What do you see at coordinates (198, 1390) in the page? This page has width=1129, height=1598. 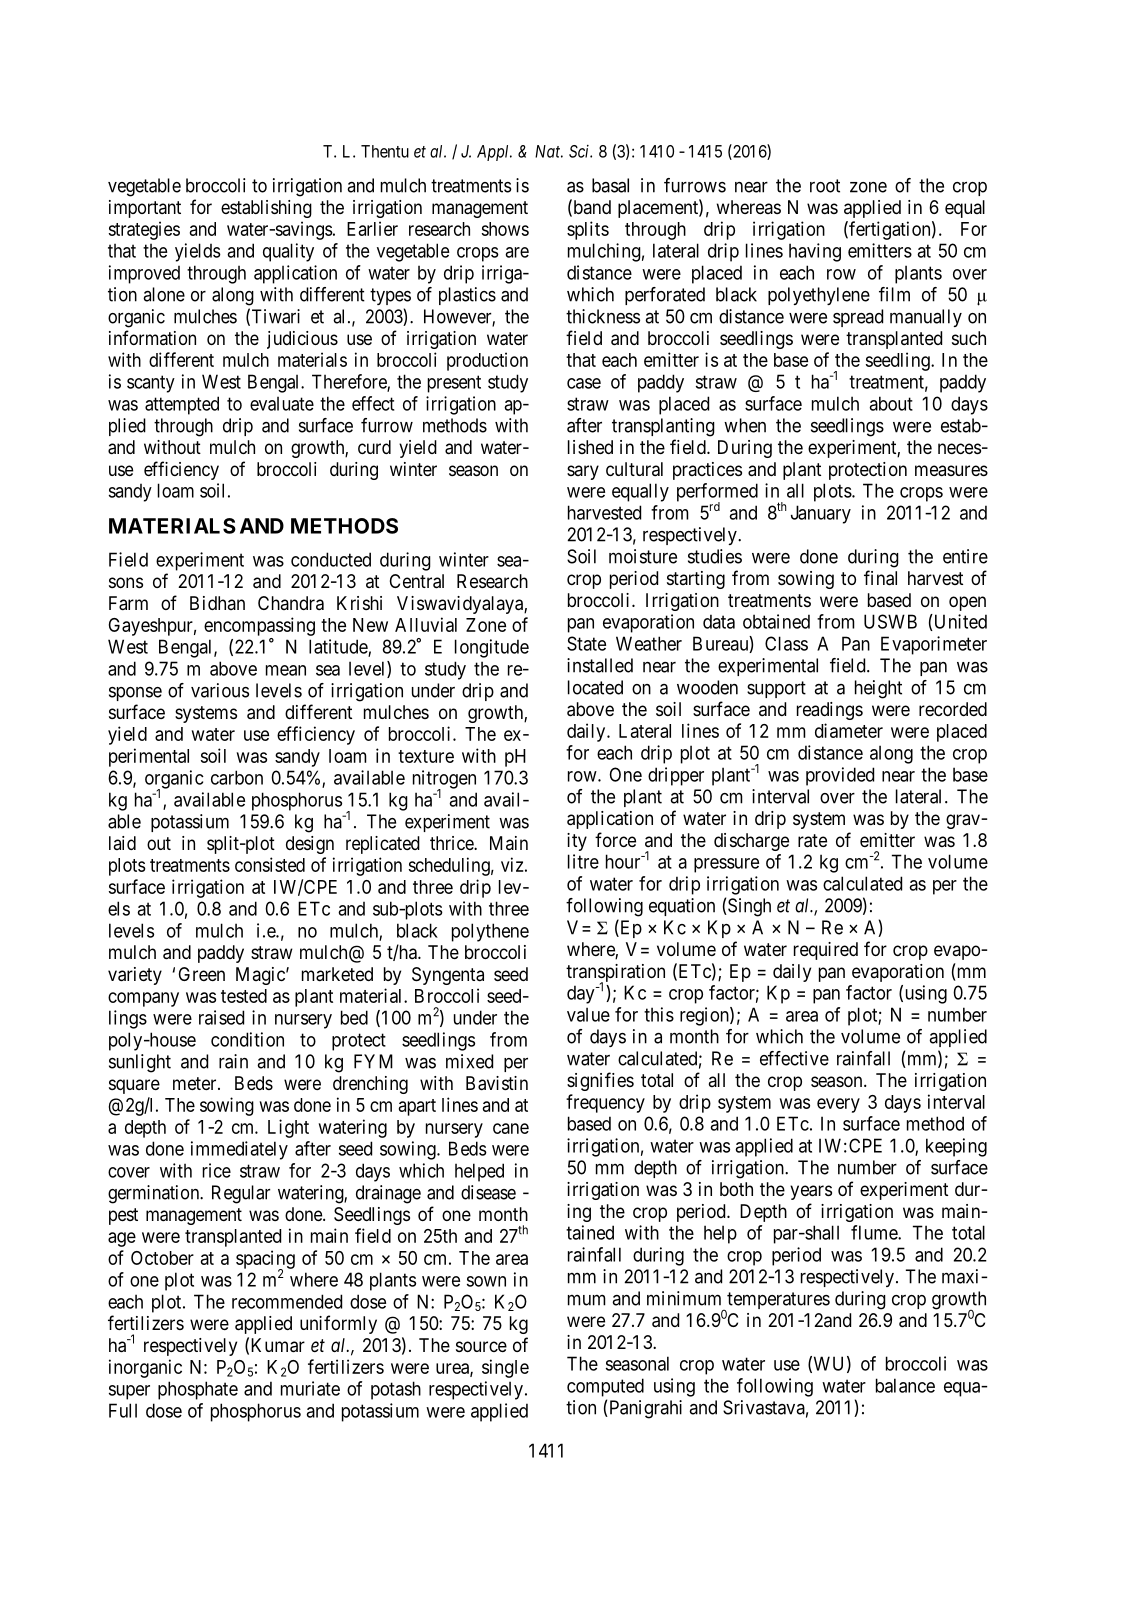 I see `phosphate` at bounding box center [198, 1390].
